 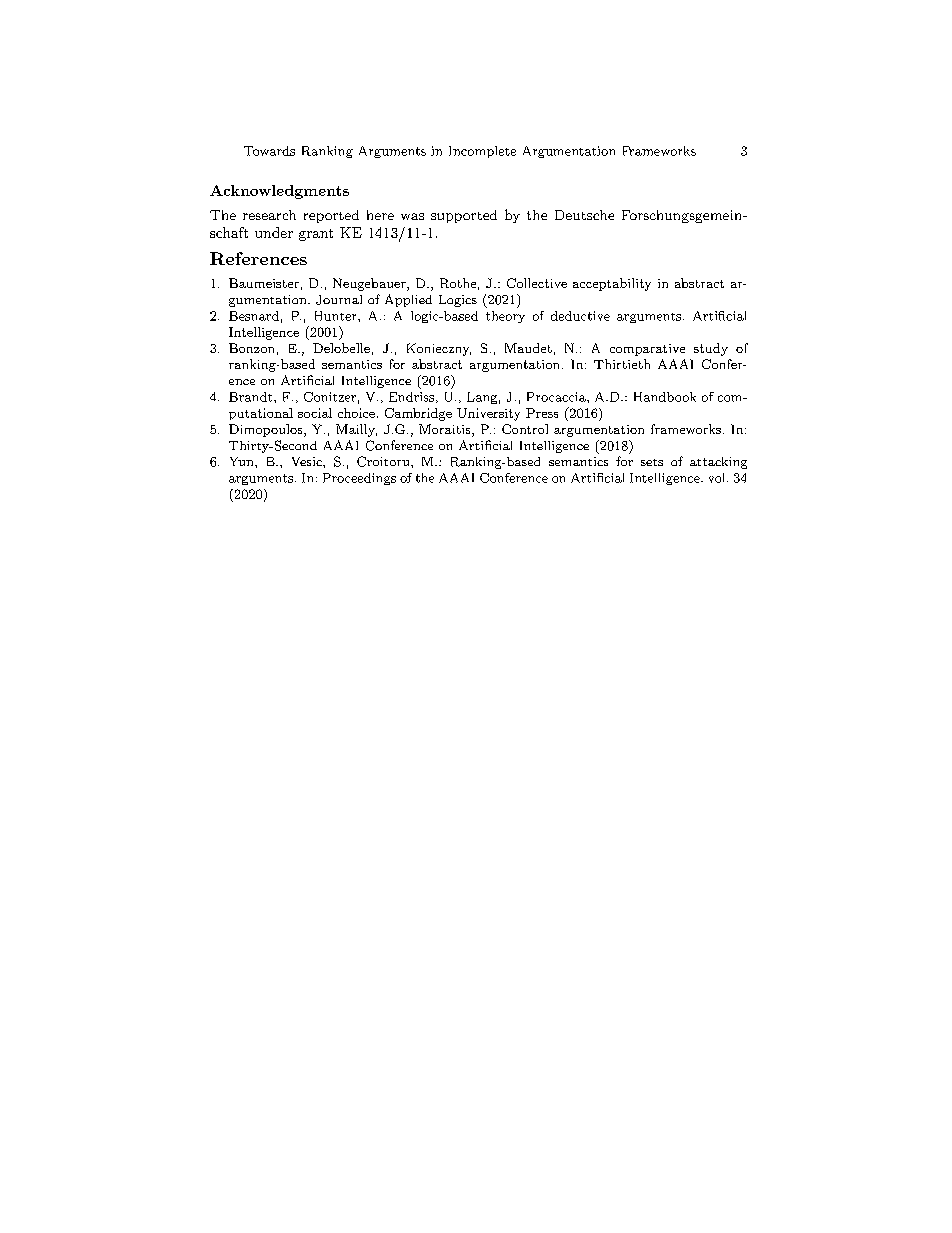 I want to click on Baumeister, so click(x=264, y=283).
